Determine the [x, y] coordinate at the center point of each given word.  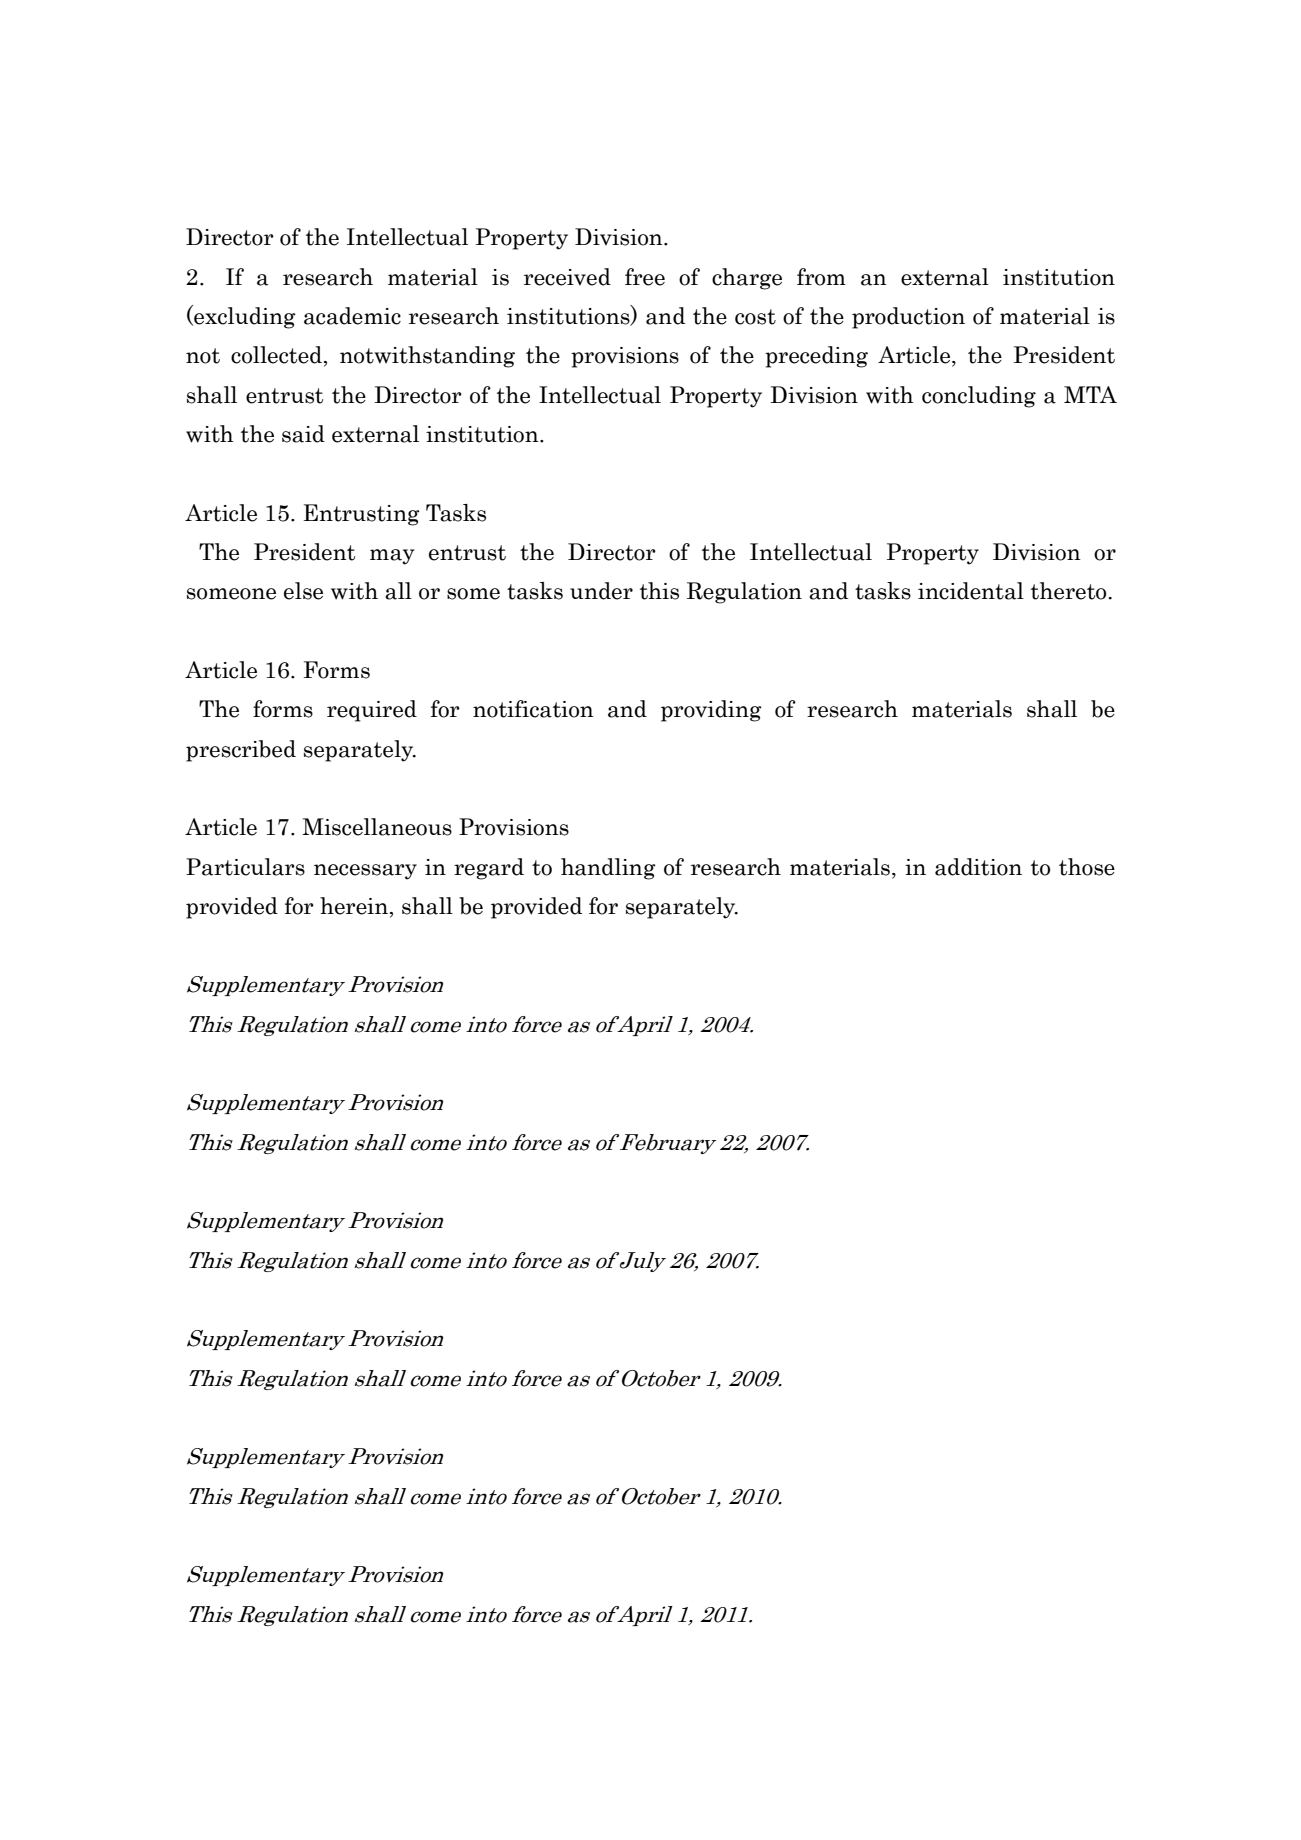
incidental [971, 591]
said [303, 434]
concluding [979, 397]
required [372, 711]
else [303, 591]
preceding [816, 357]
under [601, 591]
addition [978, 867]
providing [711, 711]
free [645, 277]
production [908, 318]
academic [352, 316]
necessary [365, 872]
